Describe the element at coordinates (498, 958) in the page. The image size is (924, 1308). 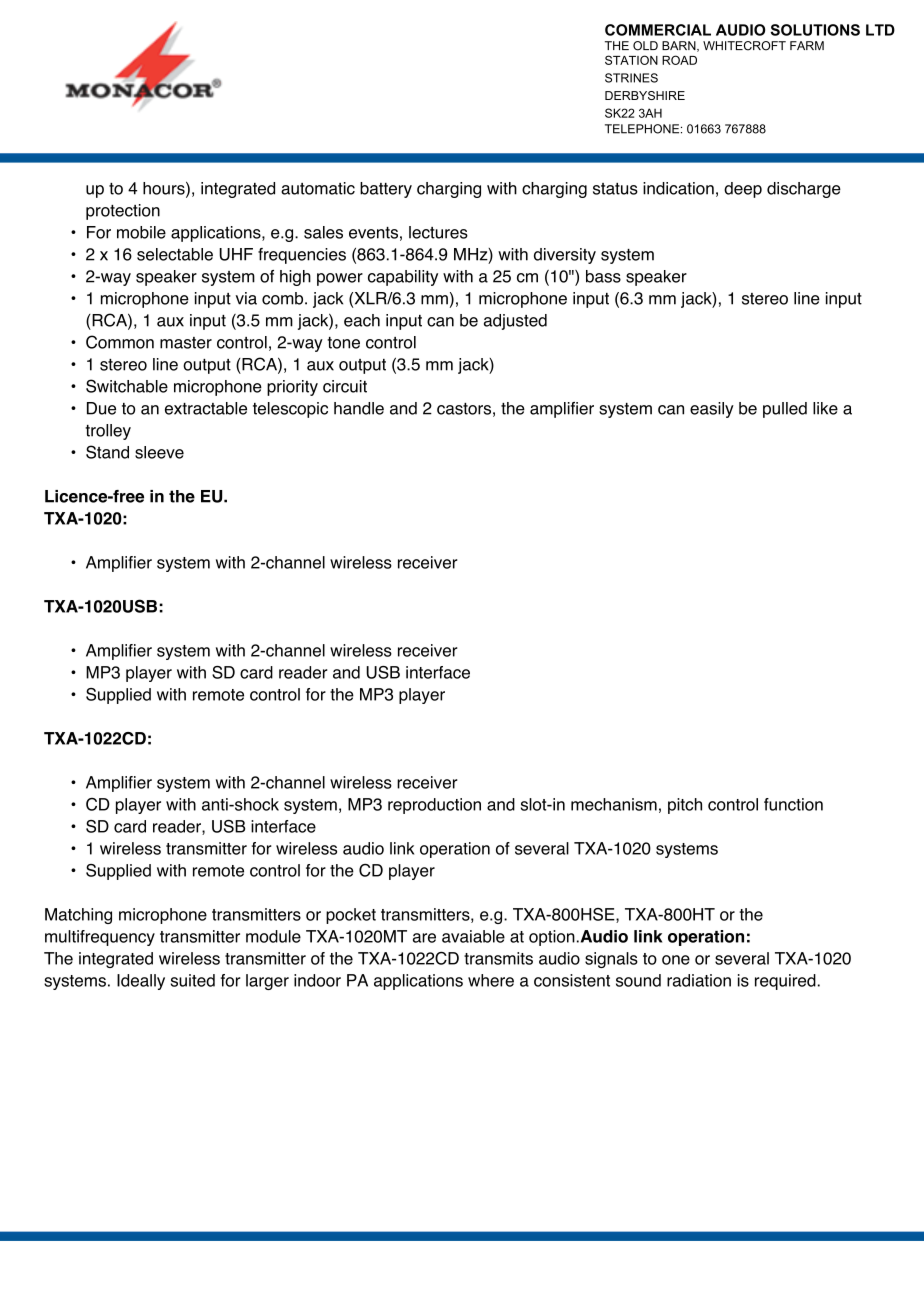
I see `transmits` at that location.
